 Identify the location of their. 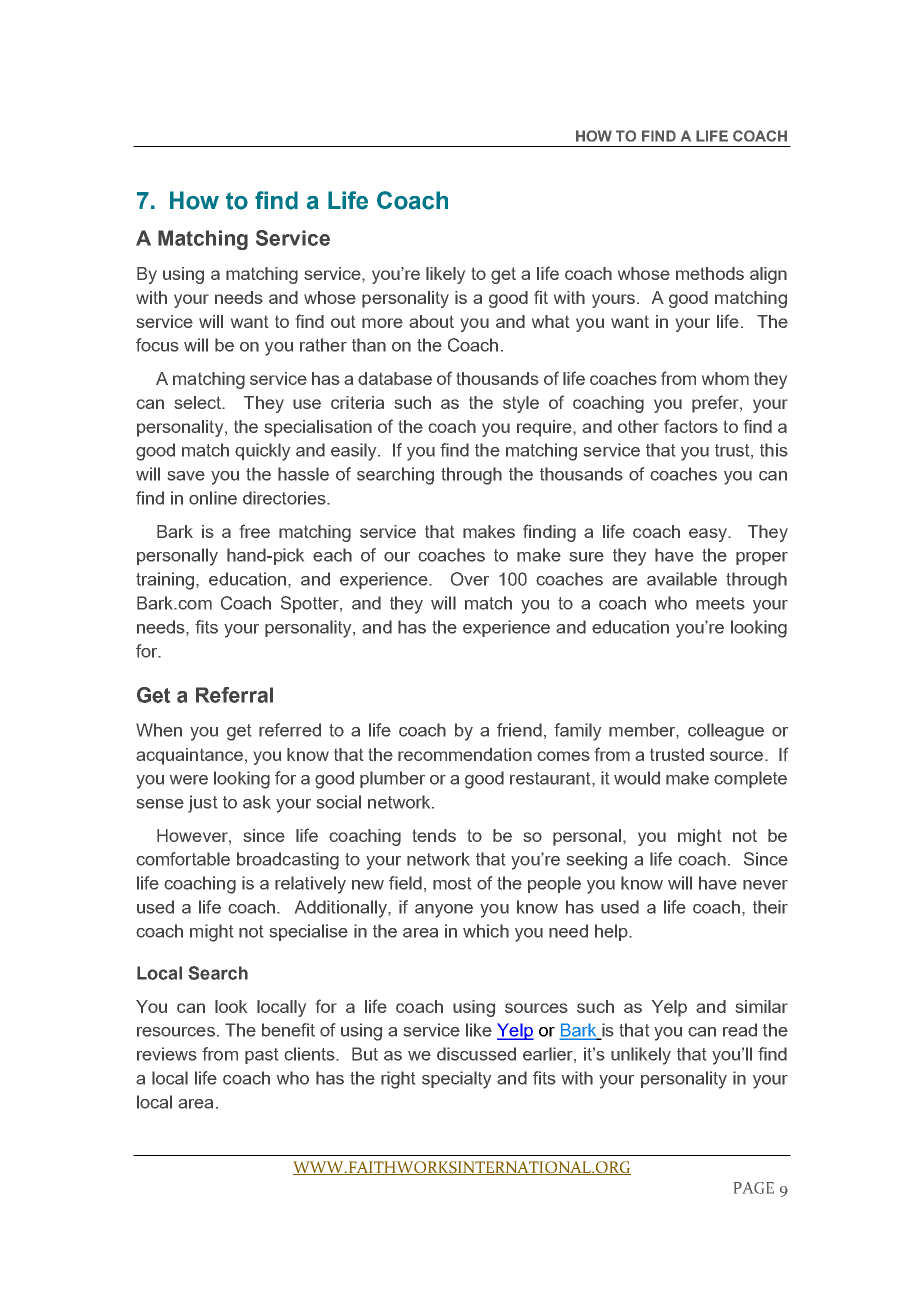
(770, 907).
